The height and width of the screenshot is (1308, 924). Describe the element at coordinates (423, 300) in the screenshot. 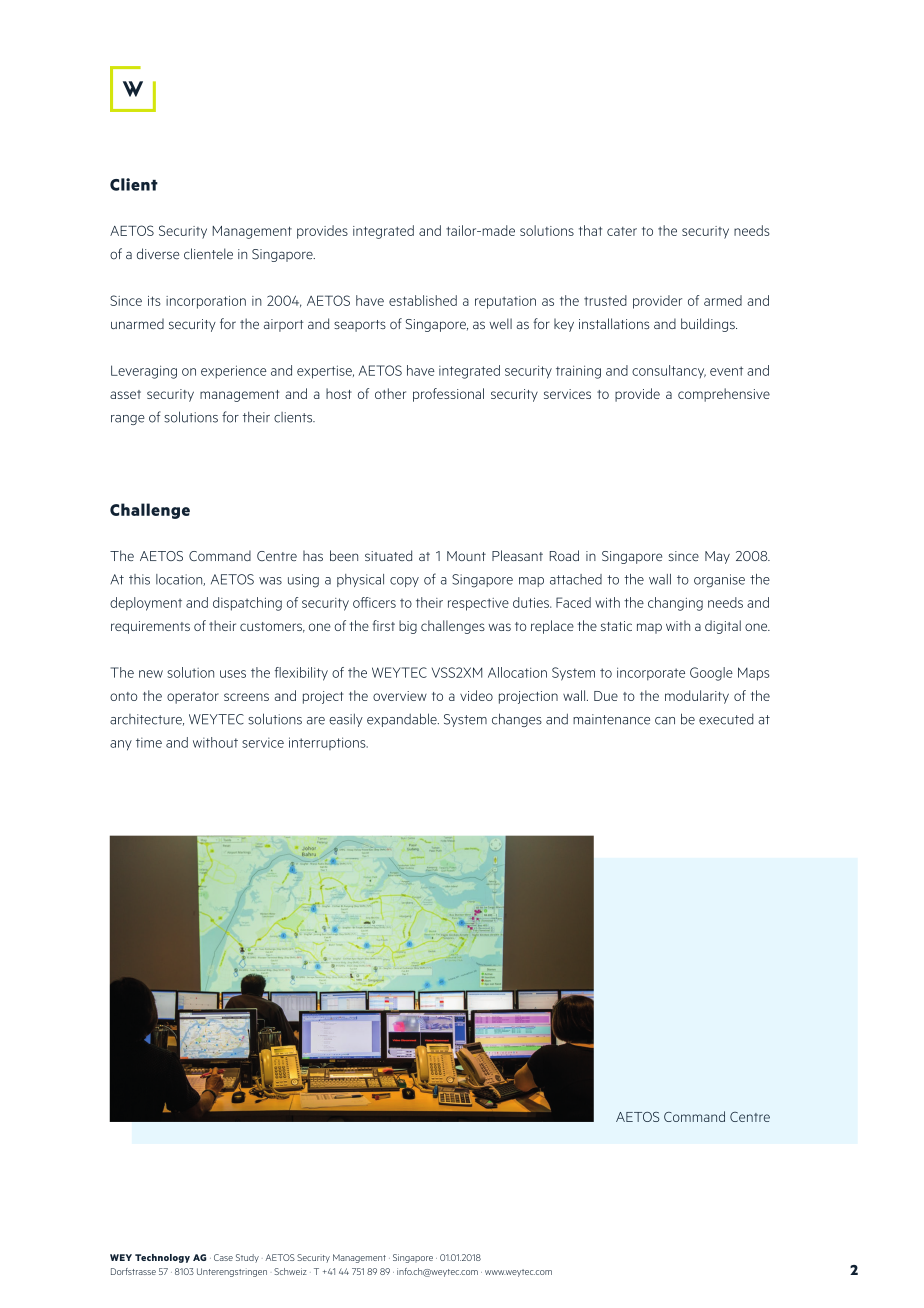

I see `established` at that location.
